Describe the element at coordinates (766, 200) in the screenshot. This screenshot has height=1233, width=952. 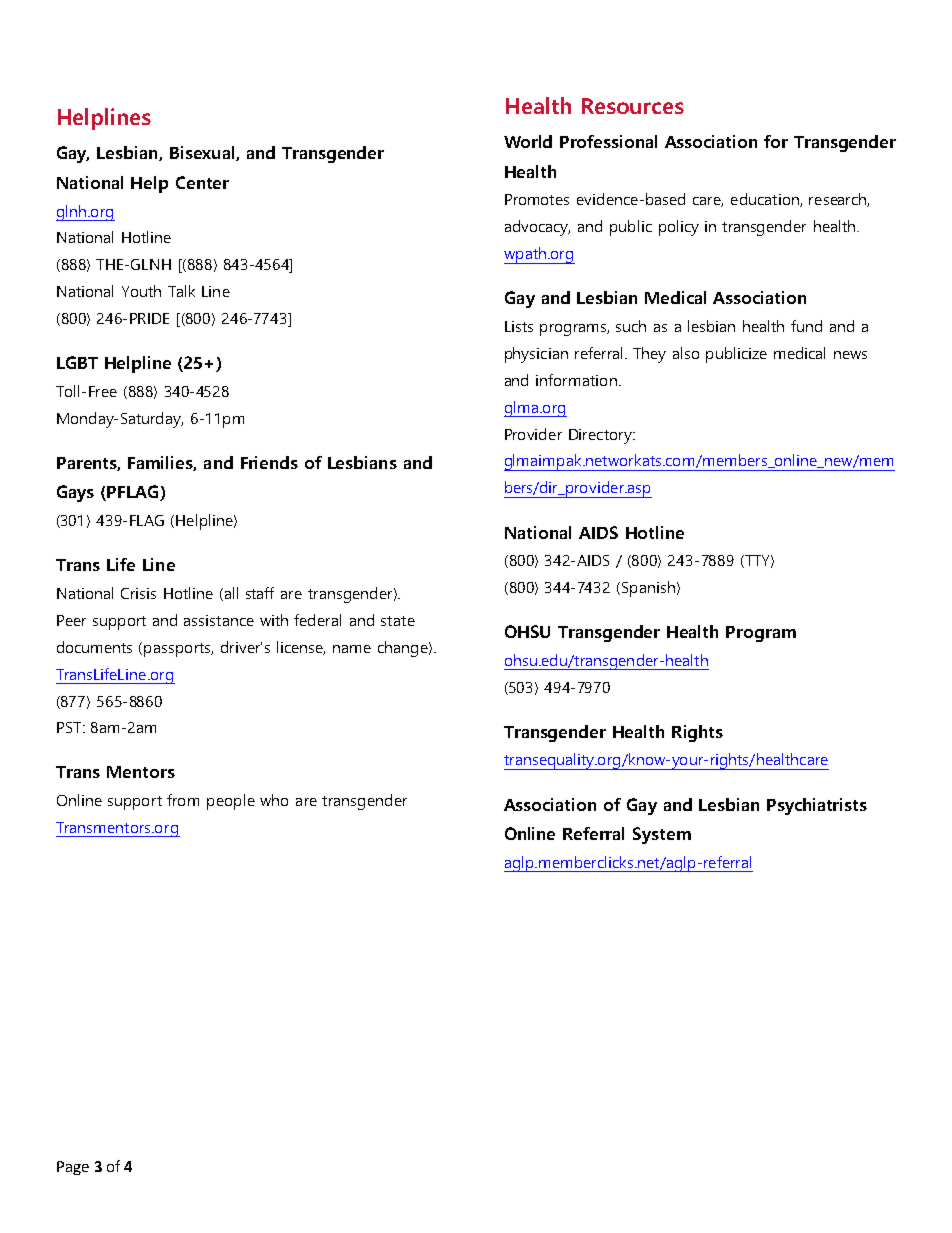
I see `education` at that location.
